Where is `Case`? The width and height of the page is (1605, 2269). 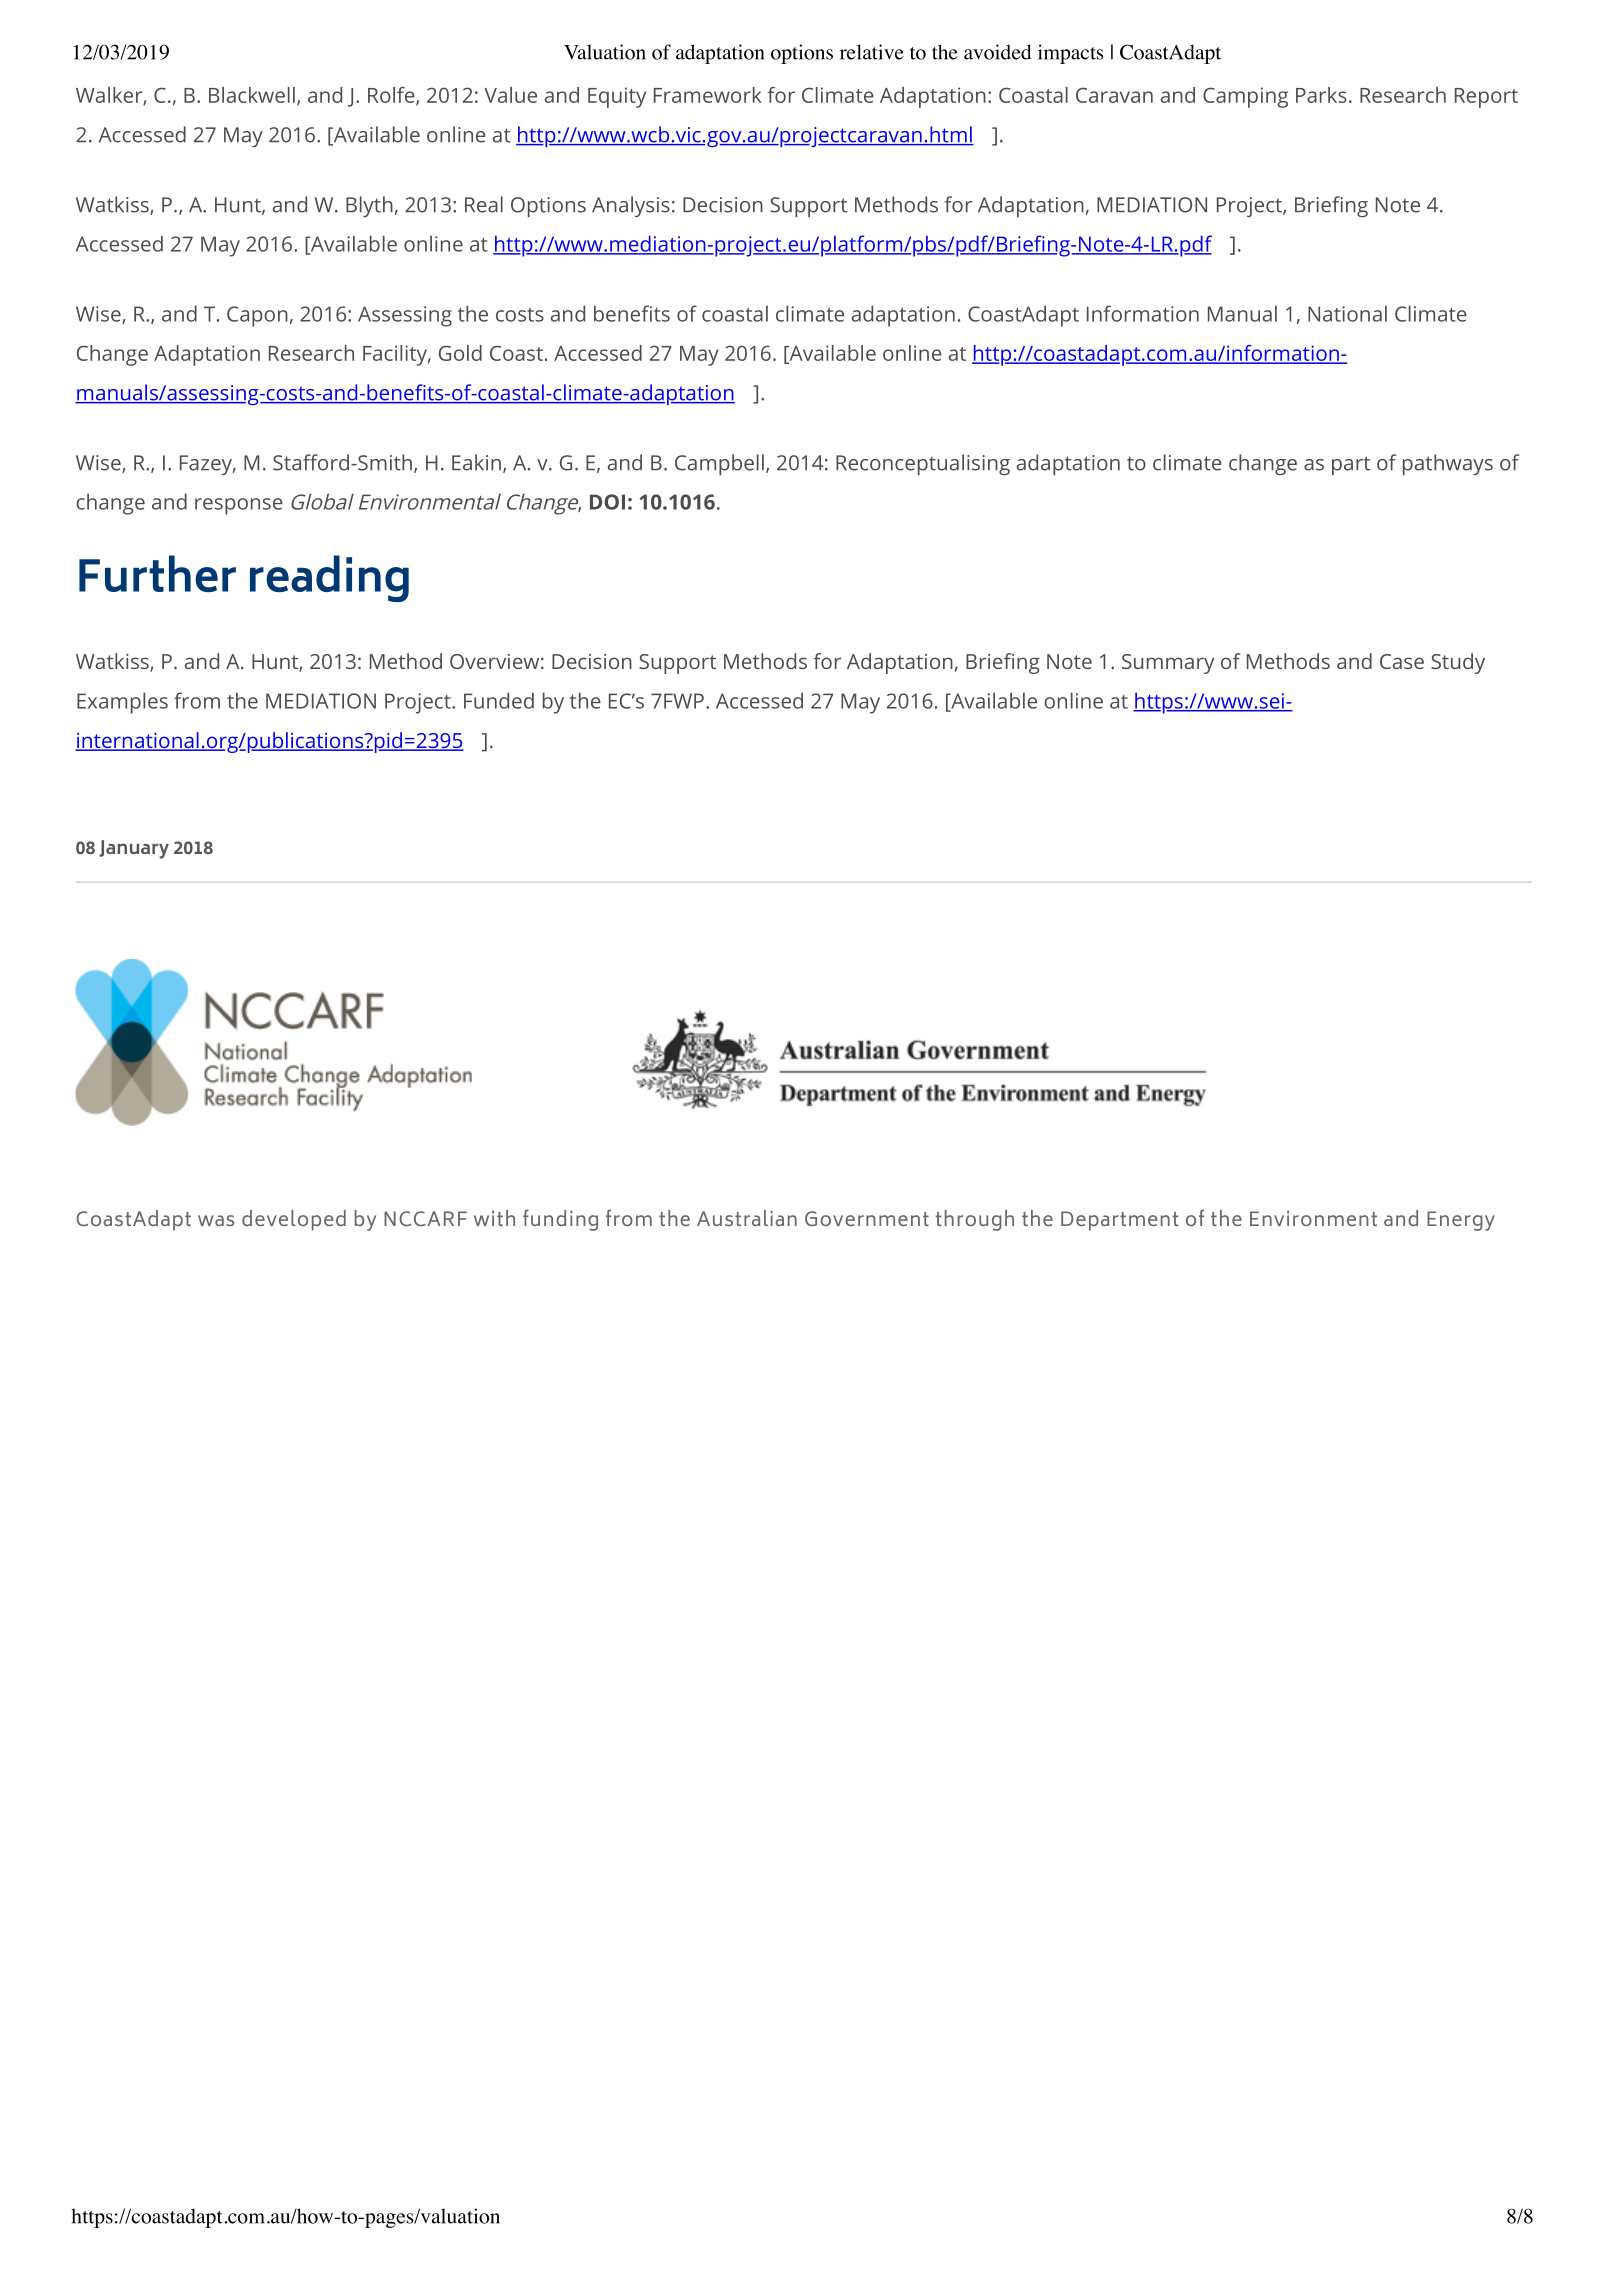
Case is located at coordinates (1402, 661).
